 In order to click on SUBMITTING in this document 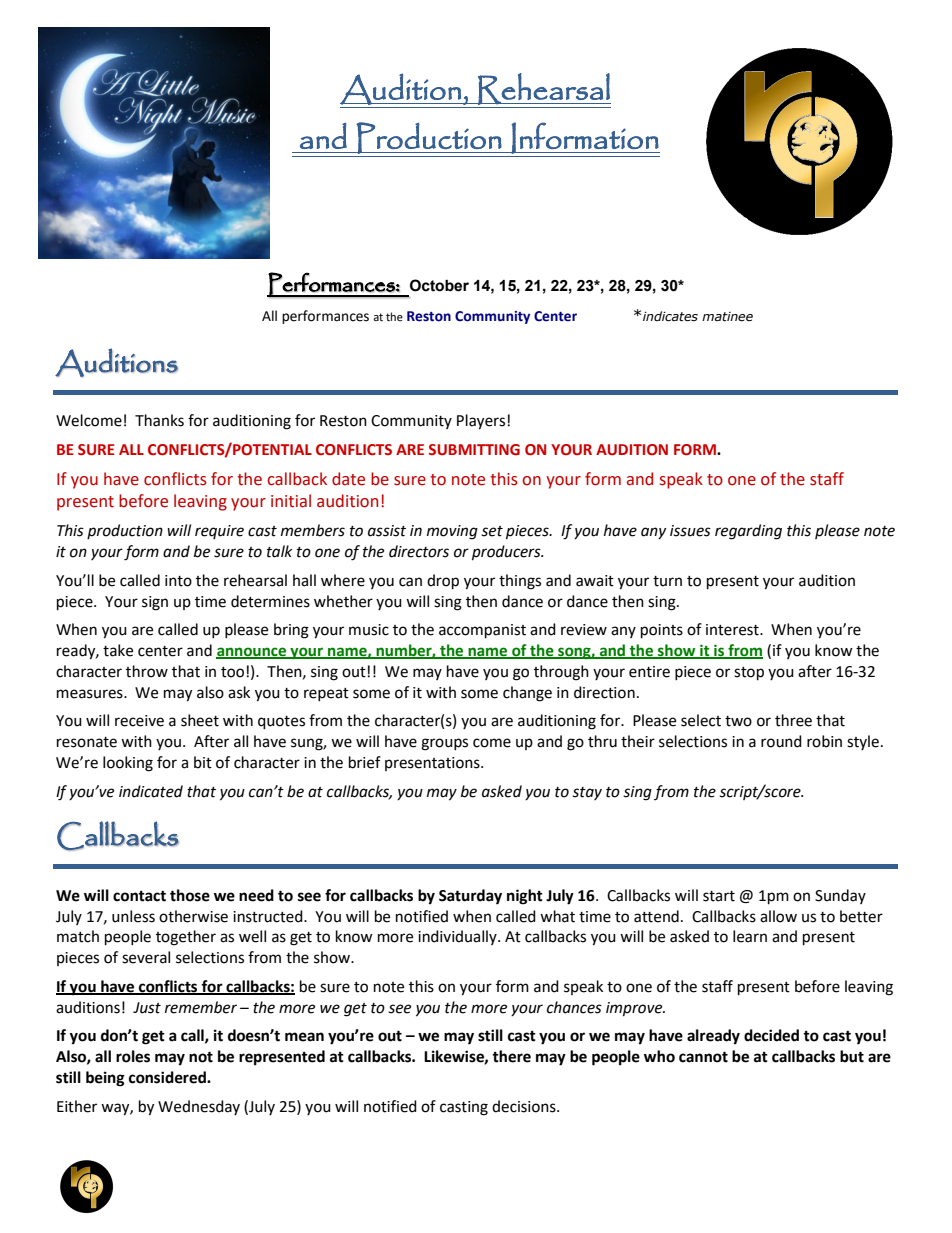, I will do `click(474, 450)`.
